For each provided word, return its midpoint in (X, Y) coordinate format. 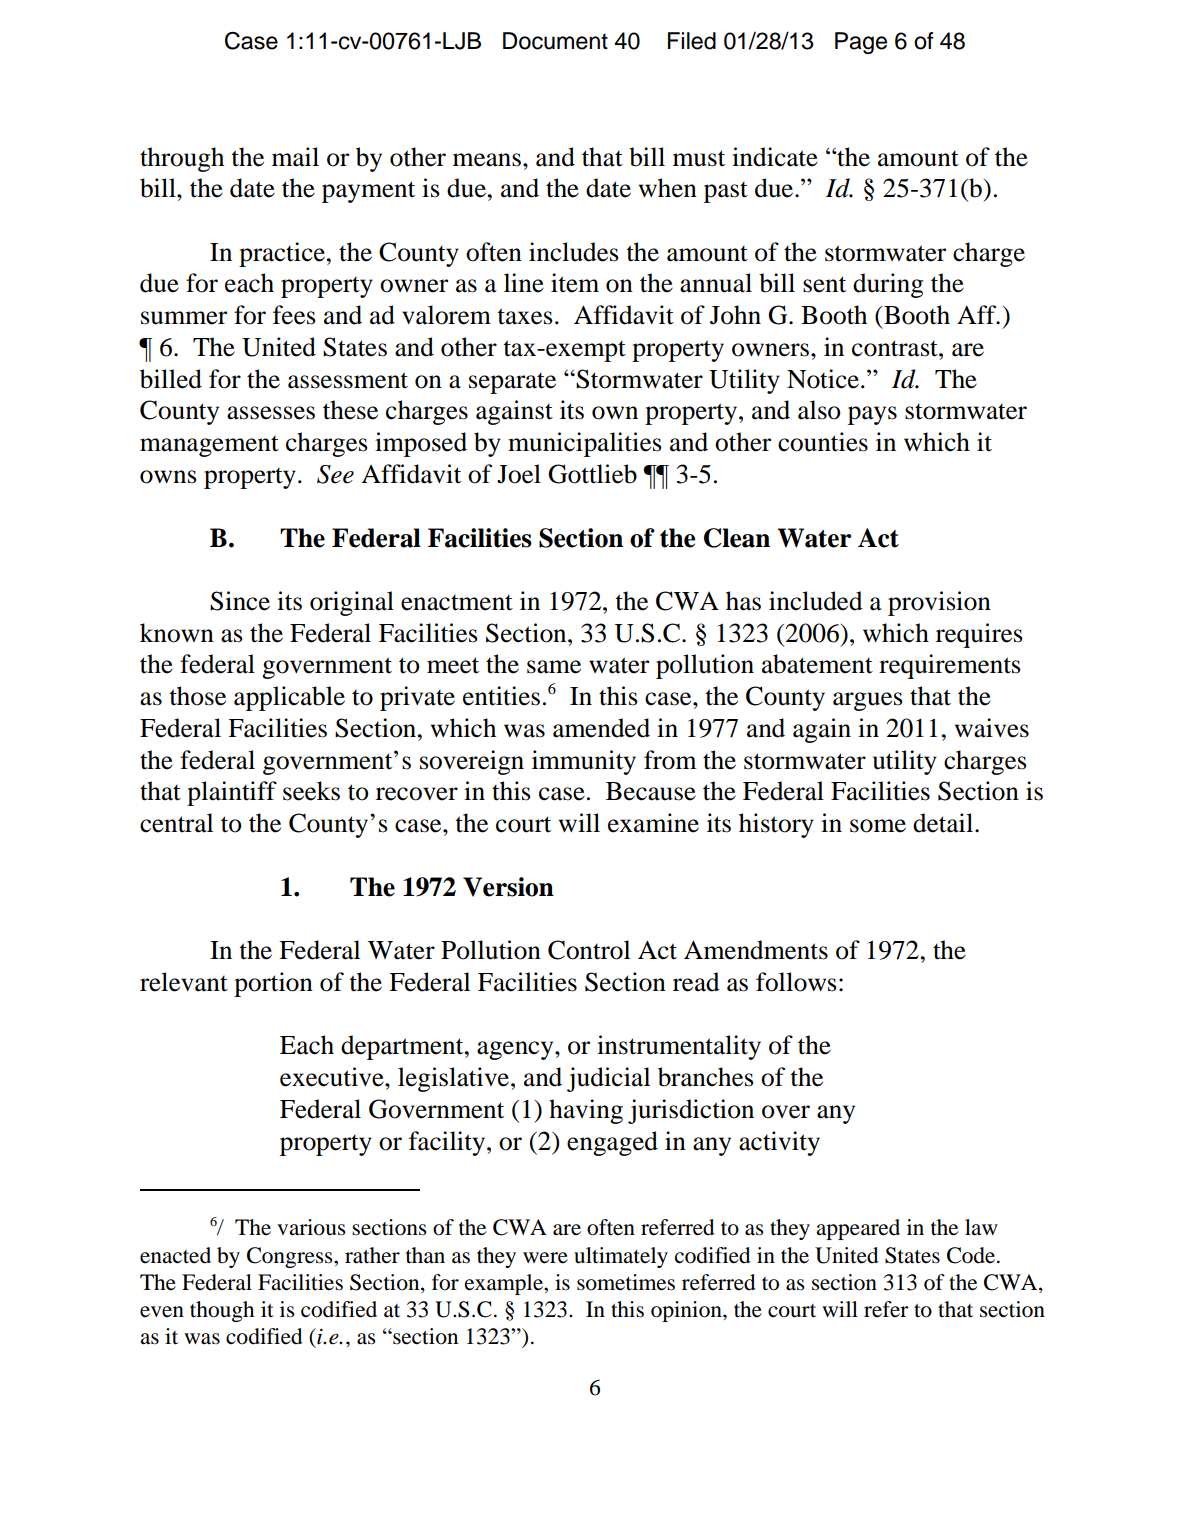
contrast (896, 348)
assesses (271, 413)
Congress (291, 1257)
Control (589, 950)
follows (796, 982)
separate (512, 383)
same (554, 667)
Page (861, 43)
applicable (289, 698)
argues (868, 701)
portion (273, 984)
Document (555, 41)
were (545, 1258)
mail (295, 157)
